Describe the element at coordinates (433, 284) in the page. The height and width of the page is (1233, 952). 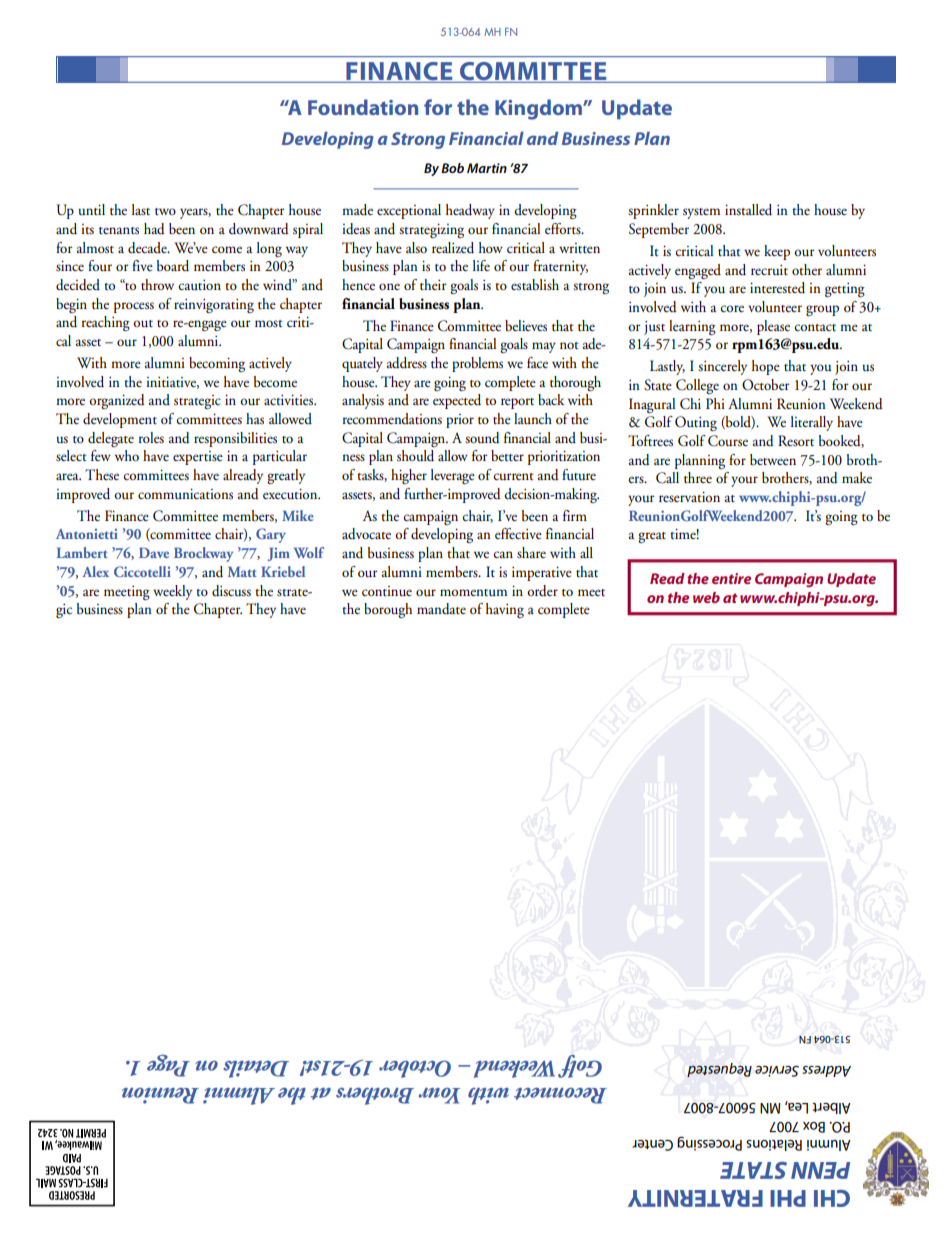
I see `their` at that location.
